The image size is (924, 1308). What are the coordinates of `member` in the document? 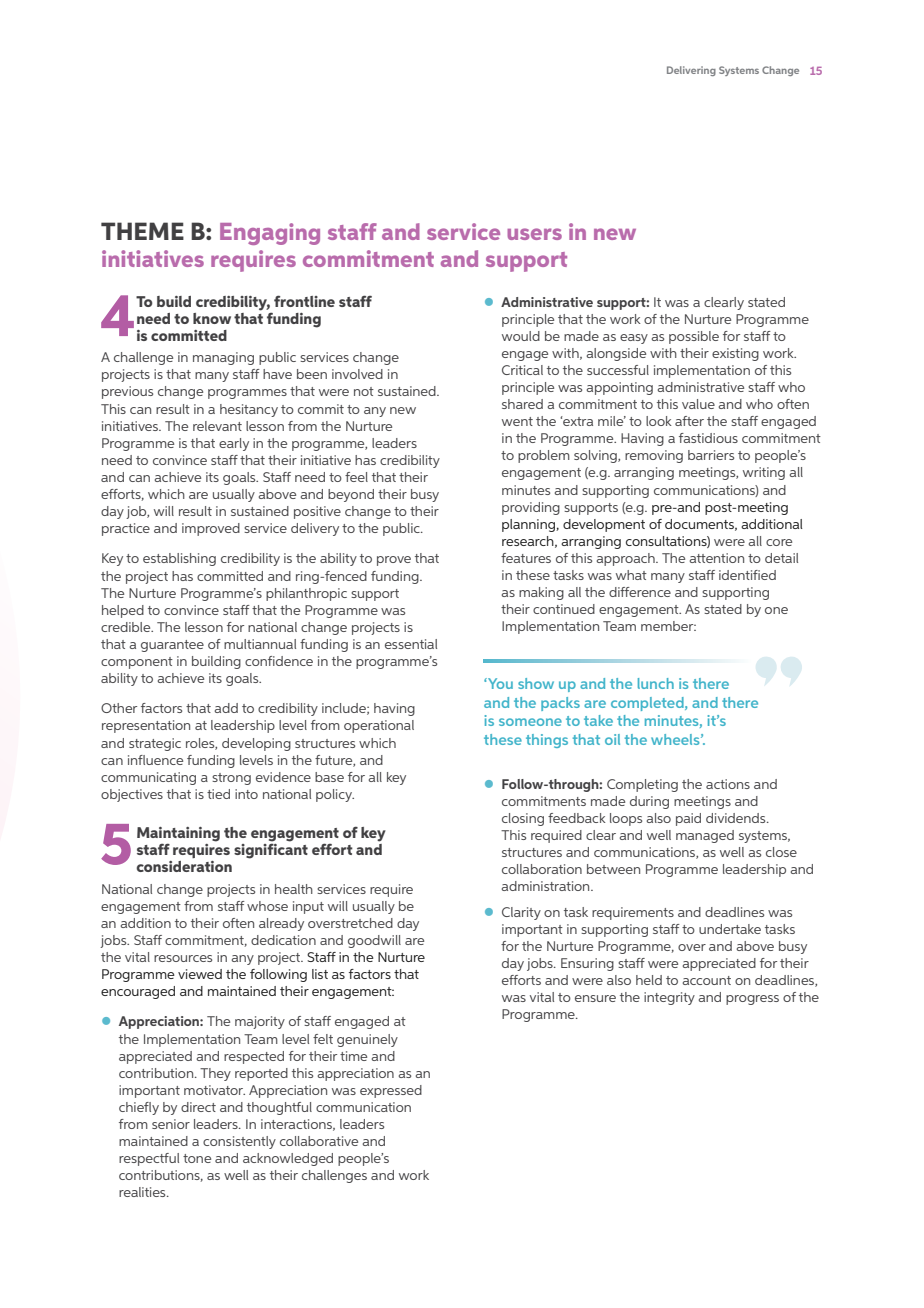 It's located at (668, 626).
